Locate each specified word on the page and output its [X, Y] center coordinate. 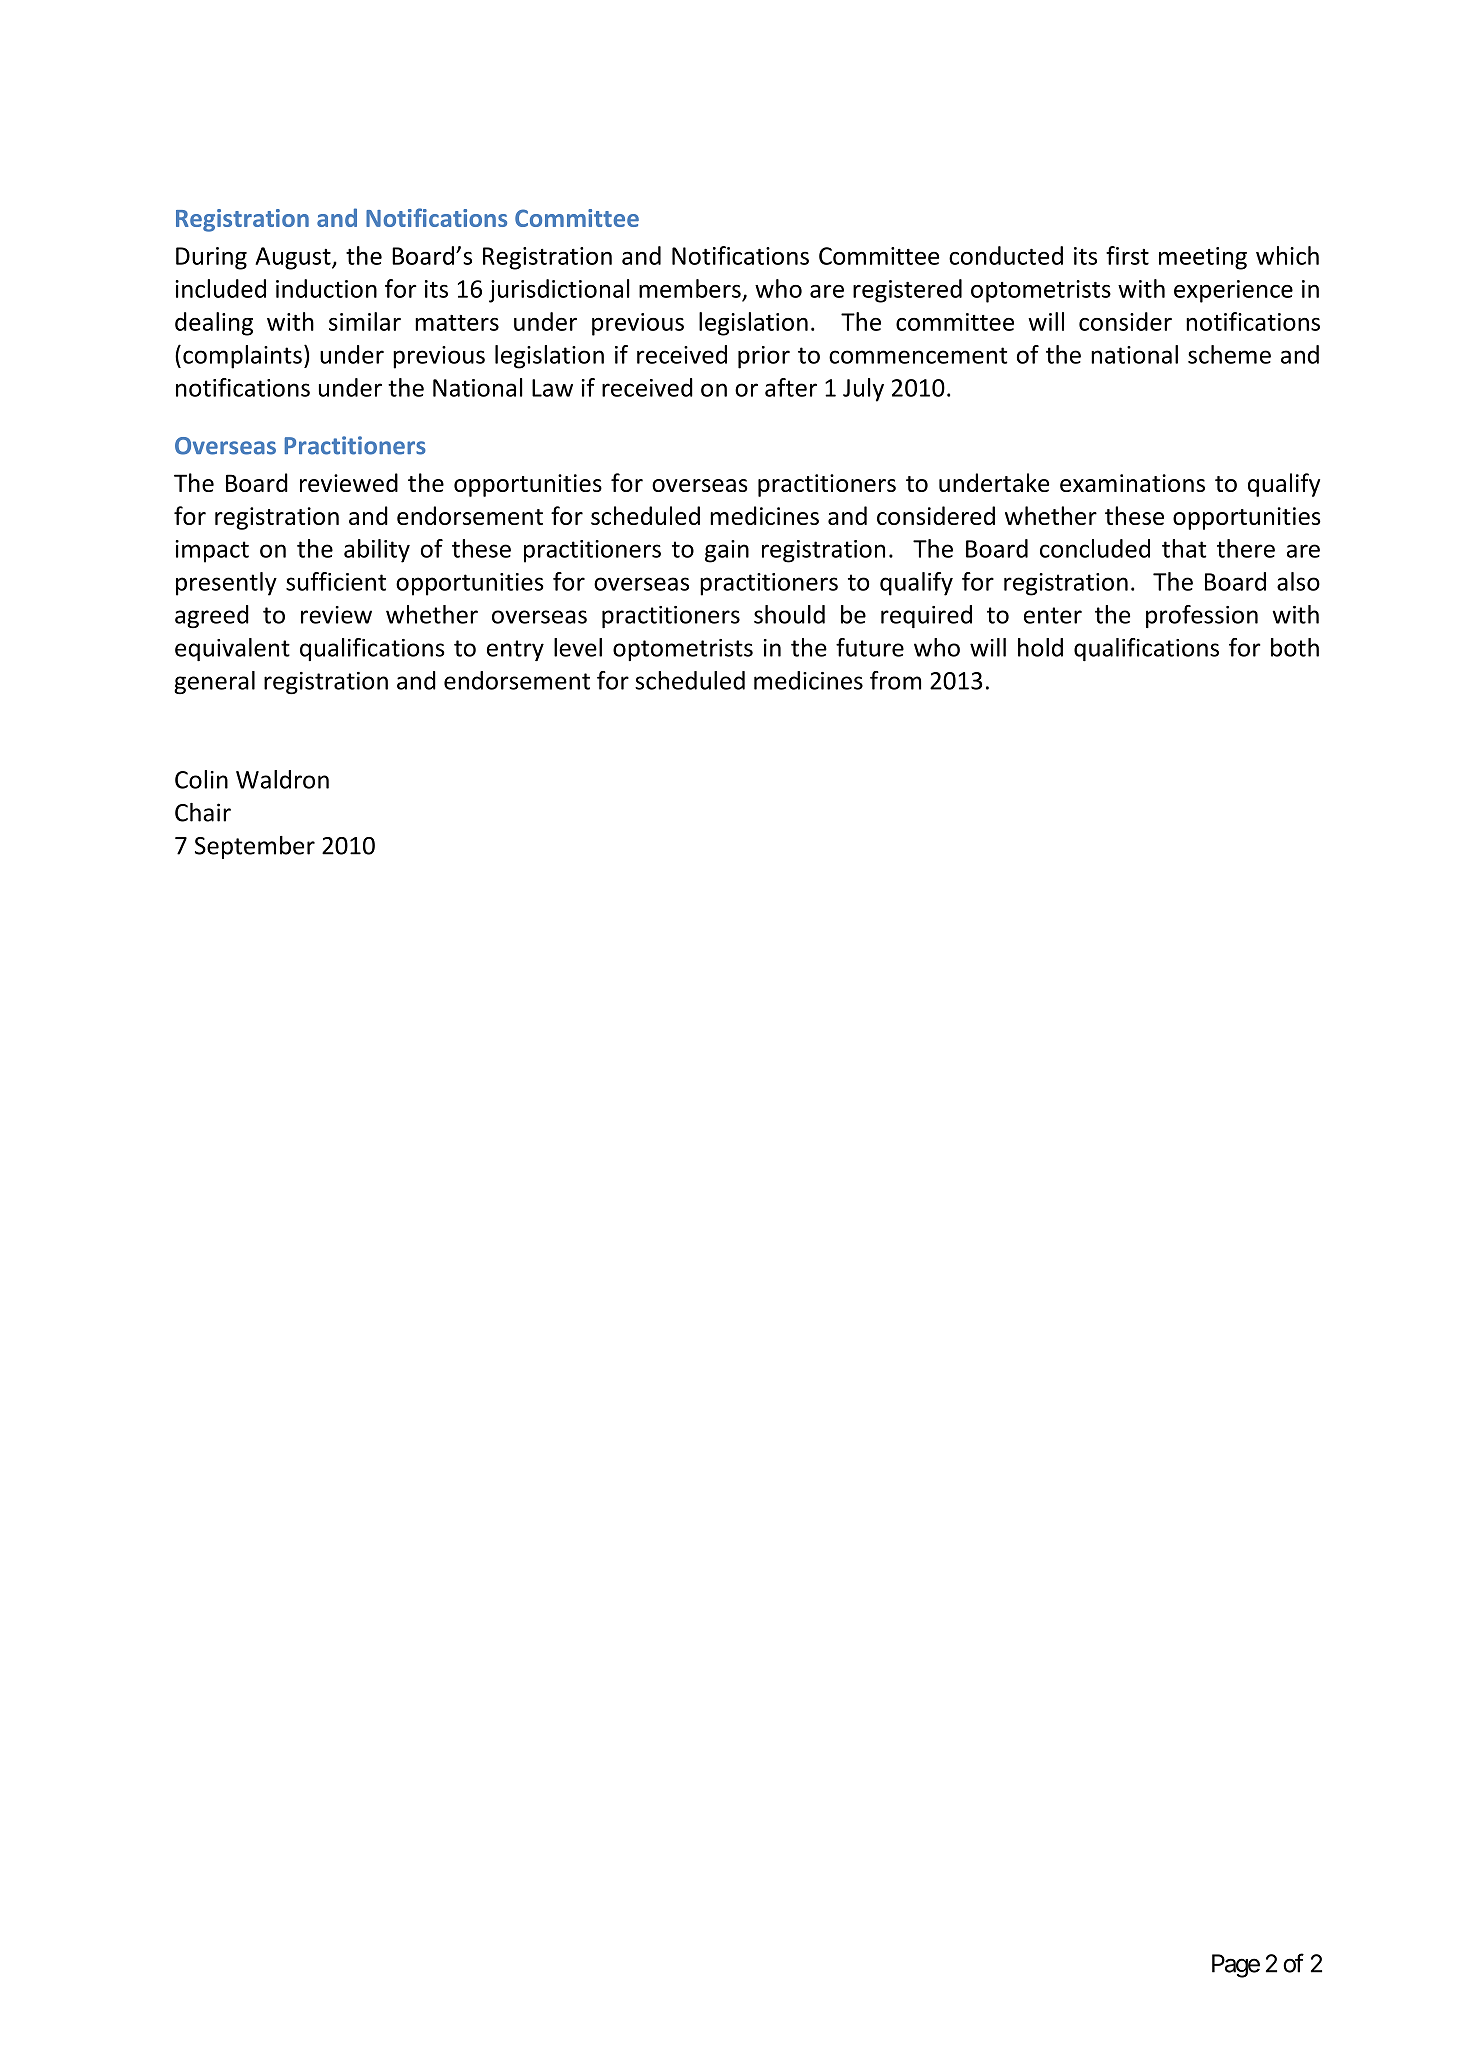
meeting [1203, 258]
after [791, 387]
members [690, 288]
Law [552, 388]
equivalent [232, 649]
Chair [203, 812]
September [255, 847]
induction [326, 288]
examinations [1132, 483]
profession [1202, 616]
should [789, 614]
